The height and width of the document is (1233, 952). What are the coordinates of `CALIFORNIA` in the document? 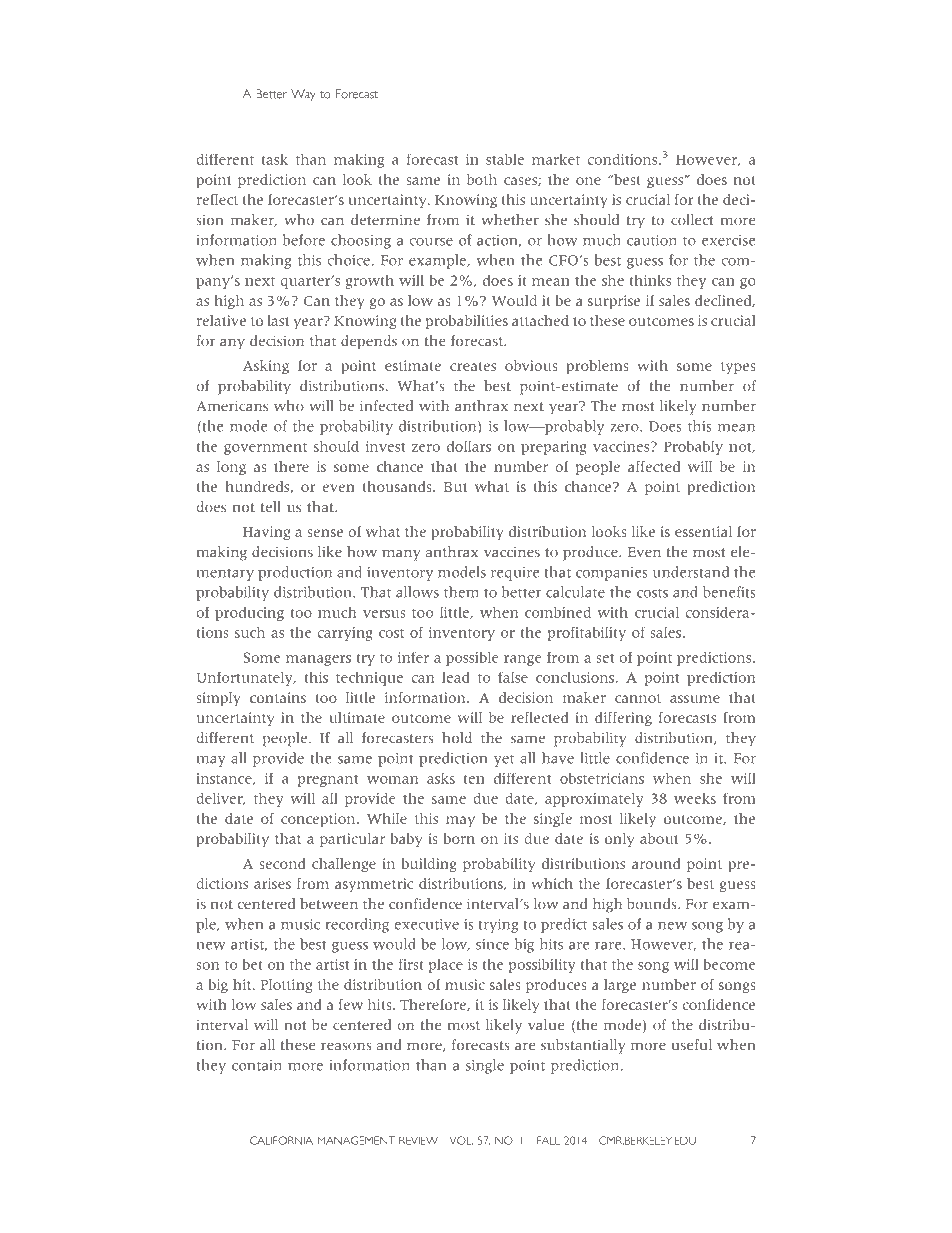 It's located at (281, 1140).
